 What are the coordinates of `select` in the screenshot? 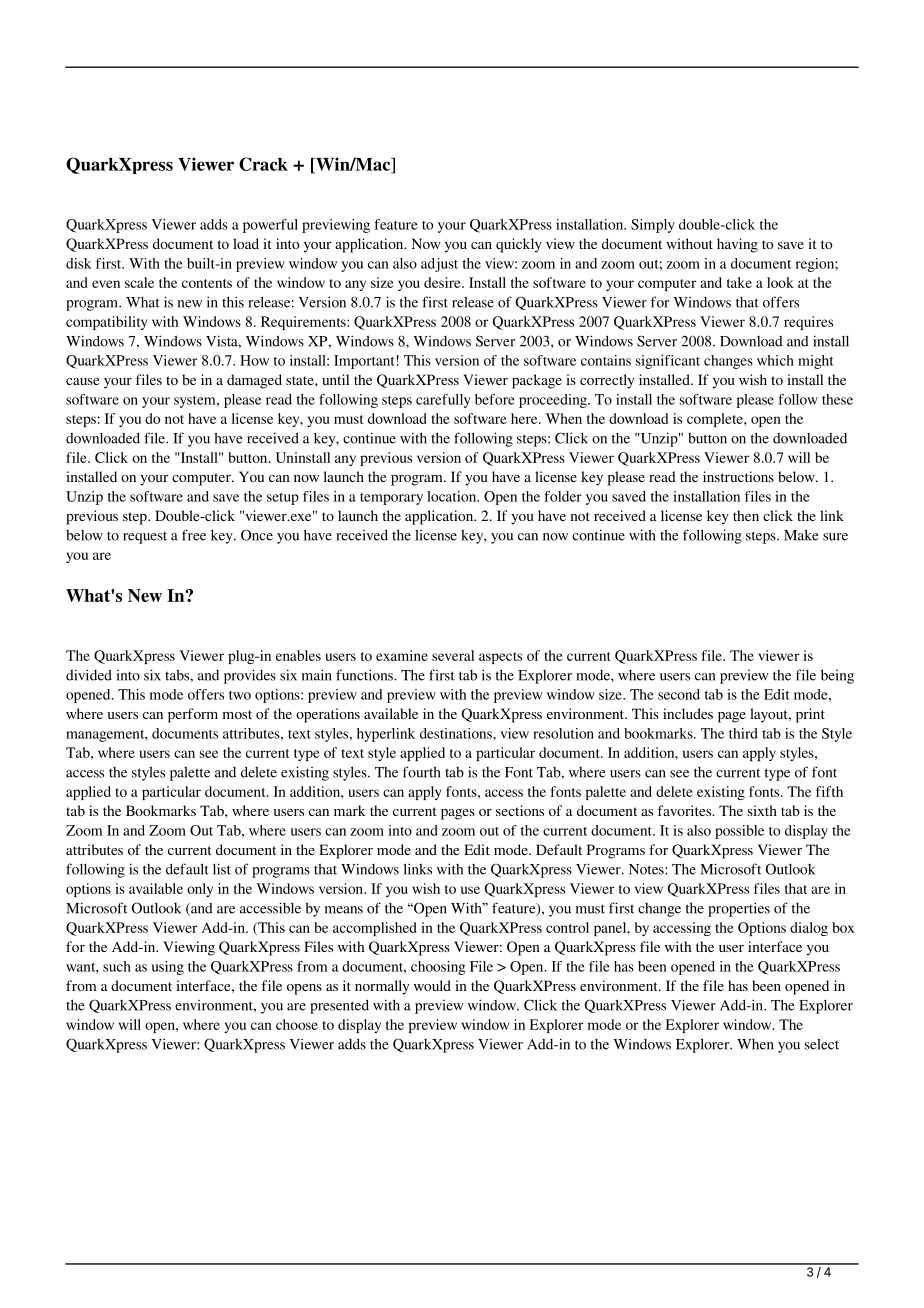 It's located at (822, 1044).
